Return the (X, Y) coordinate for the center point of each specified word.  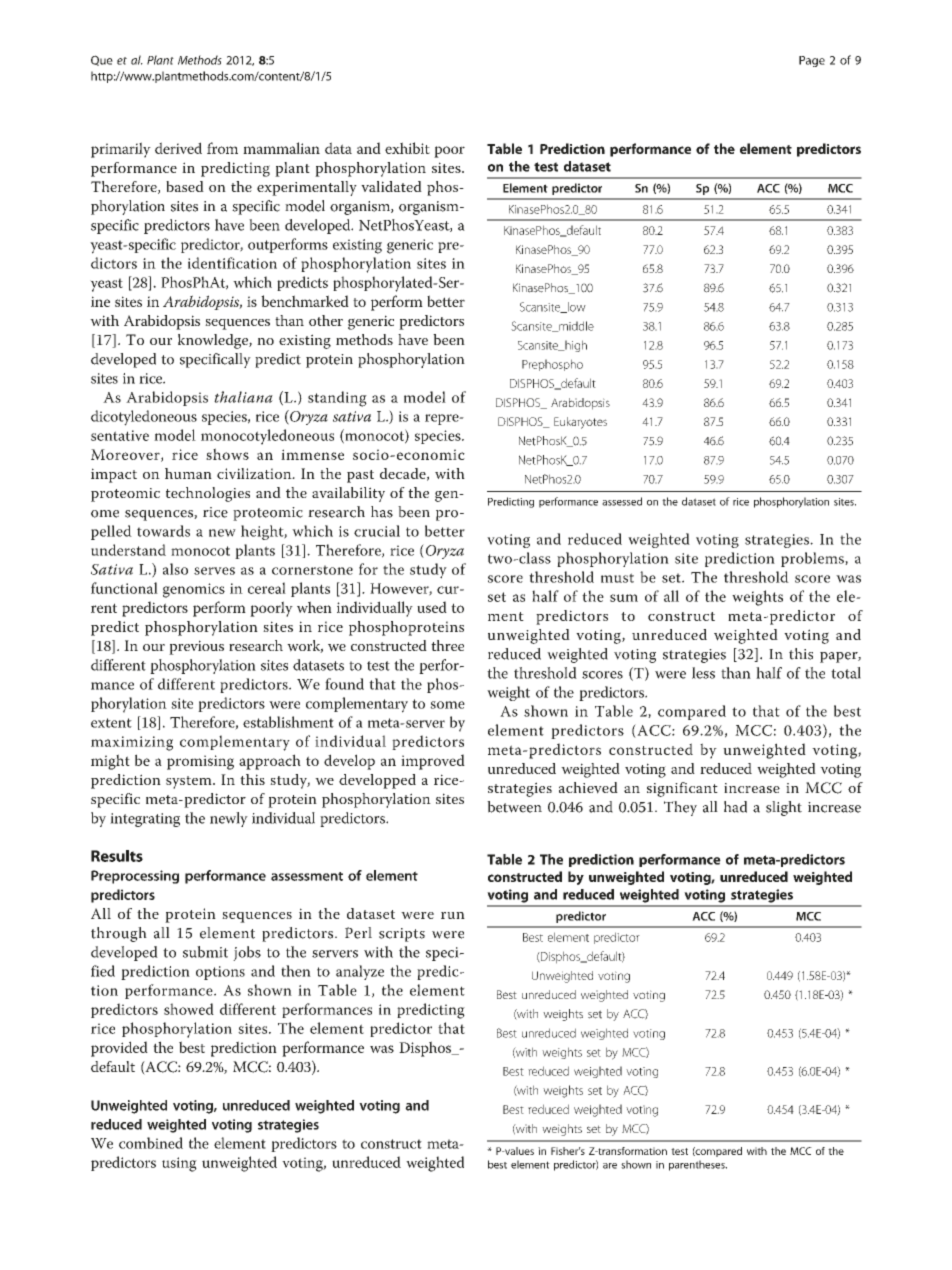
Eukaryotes (580, 423)
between (514, 807)
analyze (360, 972)
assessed (622, 501)
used (432, 607)
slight (784, 808)
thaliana (243, 397)
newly (229, 819)
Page (812, 61)
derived (178, 148)
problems (813, 559)
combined (151, 1143)
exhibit (407, 148)
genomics (194, 590)
